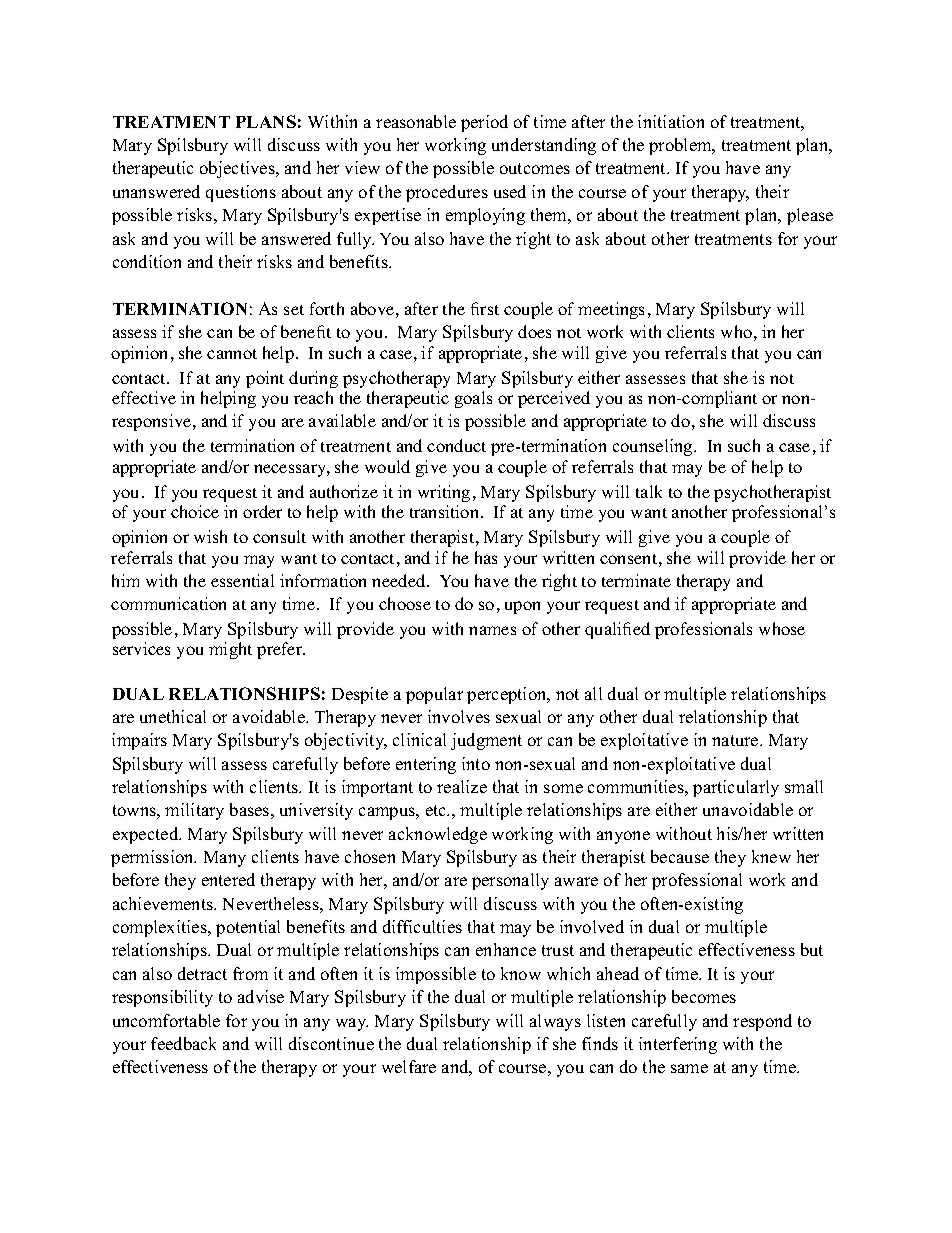  What do you see at coordinates (654, 447) in the screenshot?
I see `counseling` at bounding box center [654, 447].
